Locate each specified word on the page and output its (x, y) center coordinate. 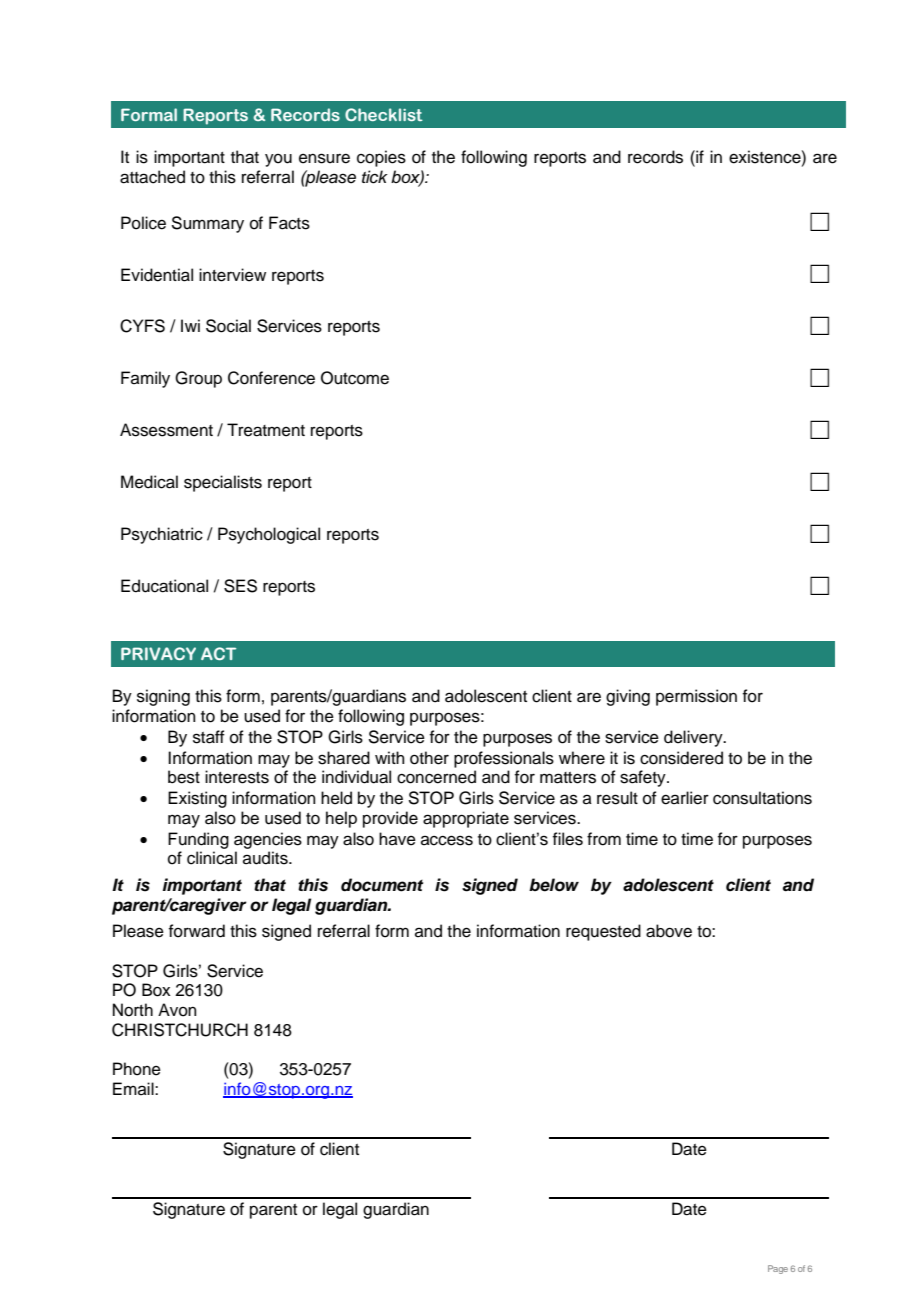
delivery (694, 738)
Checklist (384, 114)
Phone (137, 1069)
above (669, 931)
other (429, 758)
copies (381, 158)
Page (778, 1269)
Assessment (166, 430)
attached (152, 177)
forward (197, 931)
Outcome (355, 378)
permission (696, 697)
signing (163, 697)
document (382, 885)
